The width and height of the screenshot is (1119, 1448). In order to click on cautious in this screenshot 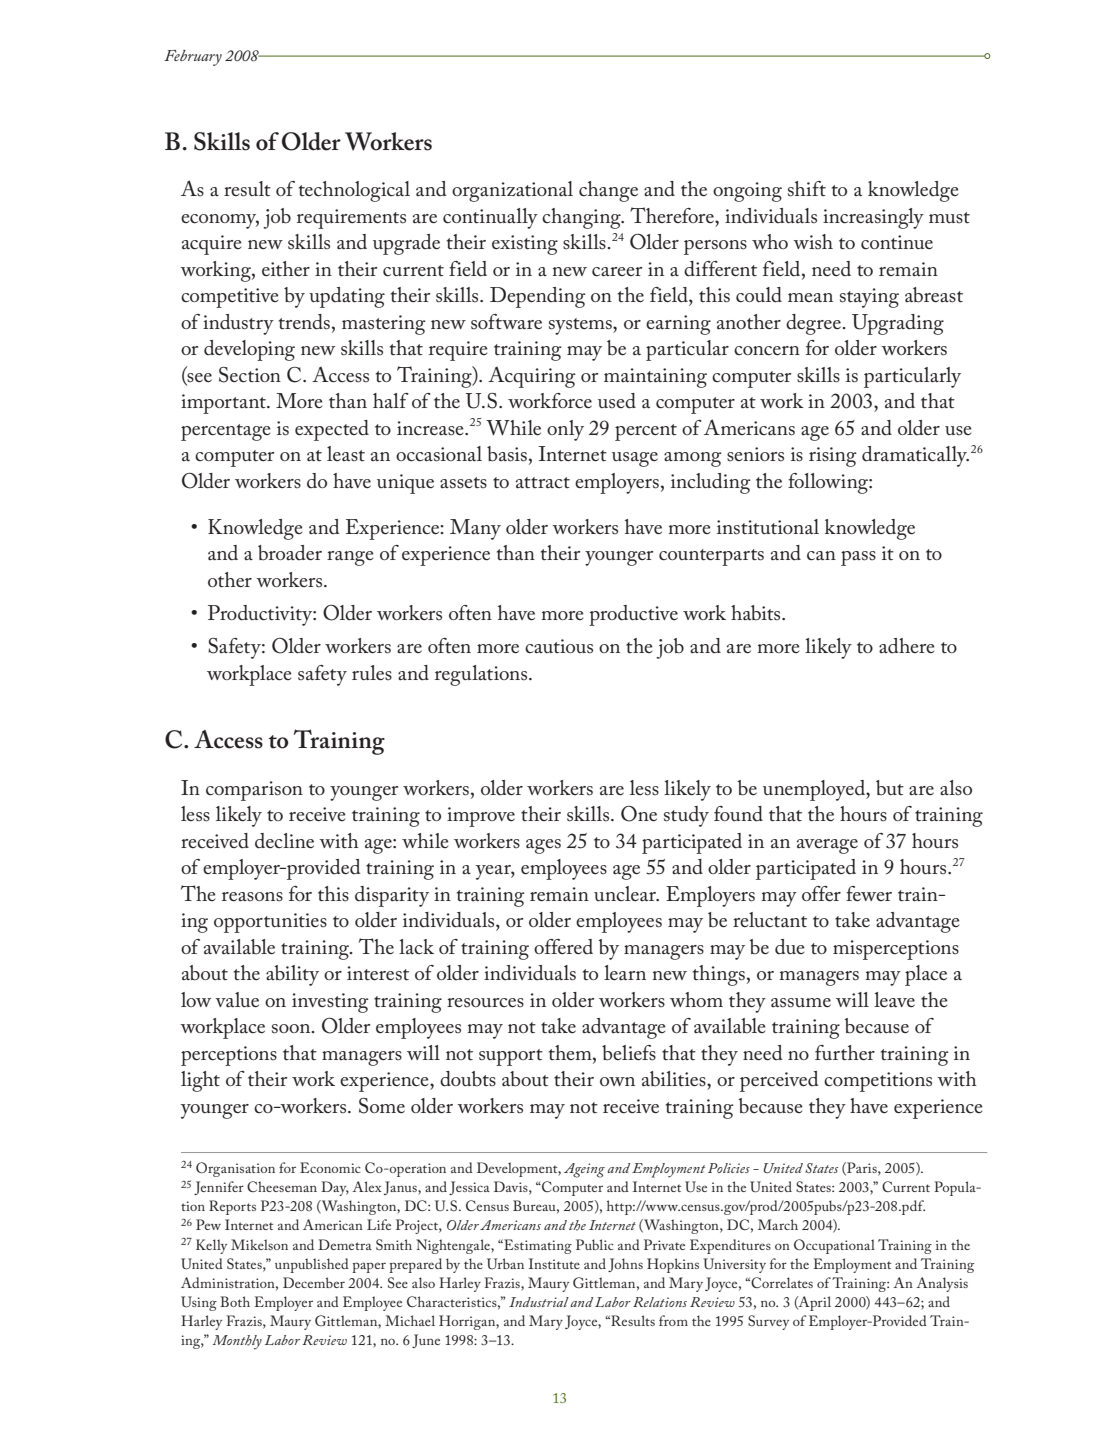, I will do `click(559, 646)`.
